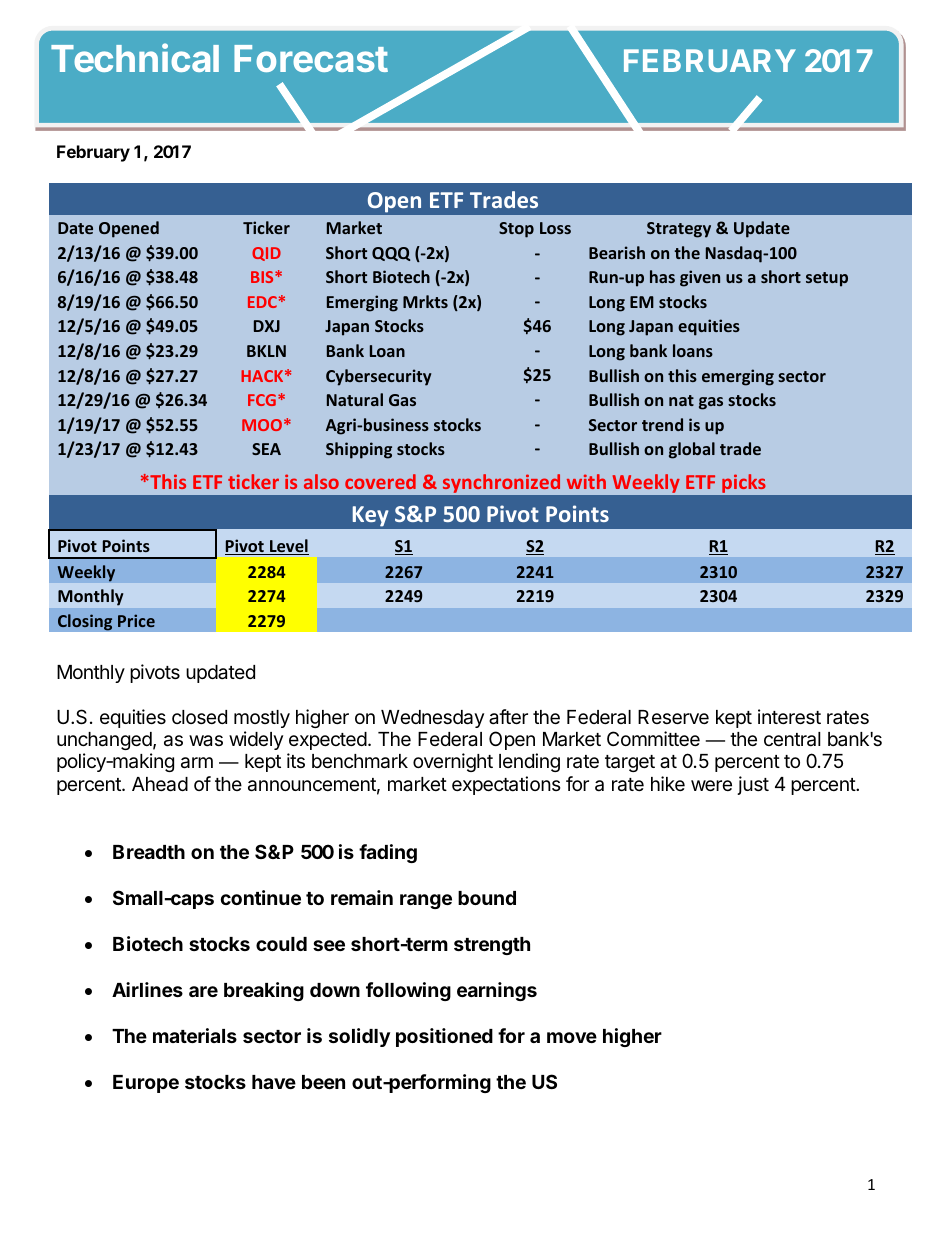 Image resolution: width=952 pixels, height=1233 pixels. I want to click on EDC, so click(262, 302).
